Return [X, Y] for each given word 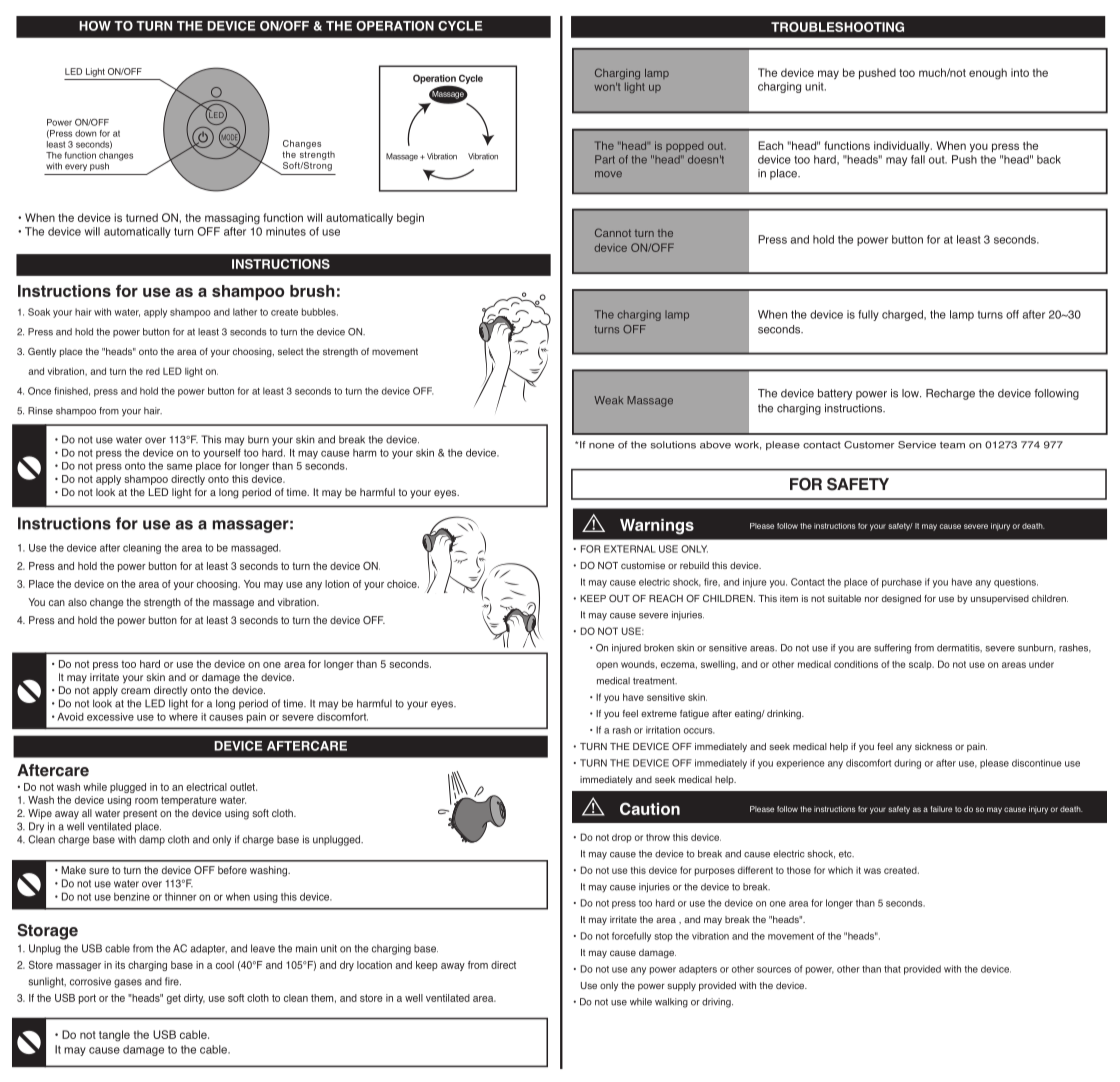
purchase [902, 583]
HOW [95, 26]
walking [671, 1003]
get [174, 999]
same [179, 467]
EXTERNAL [630, 549]
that [892, 969]
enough [988, 74]
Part [605, 159]
